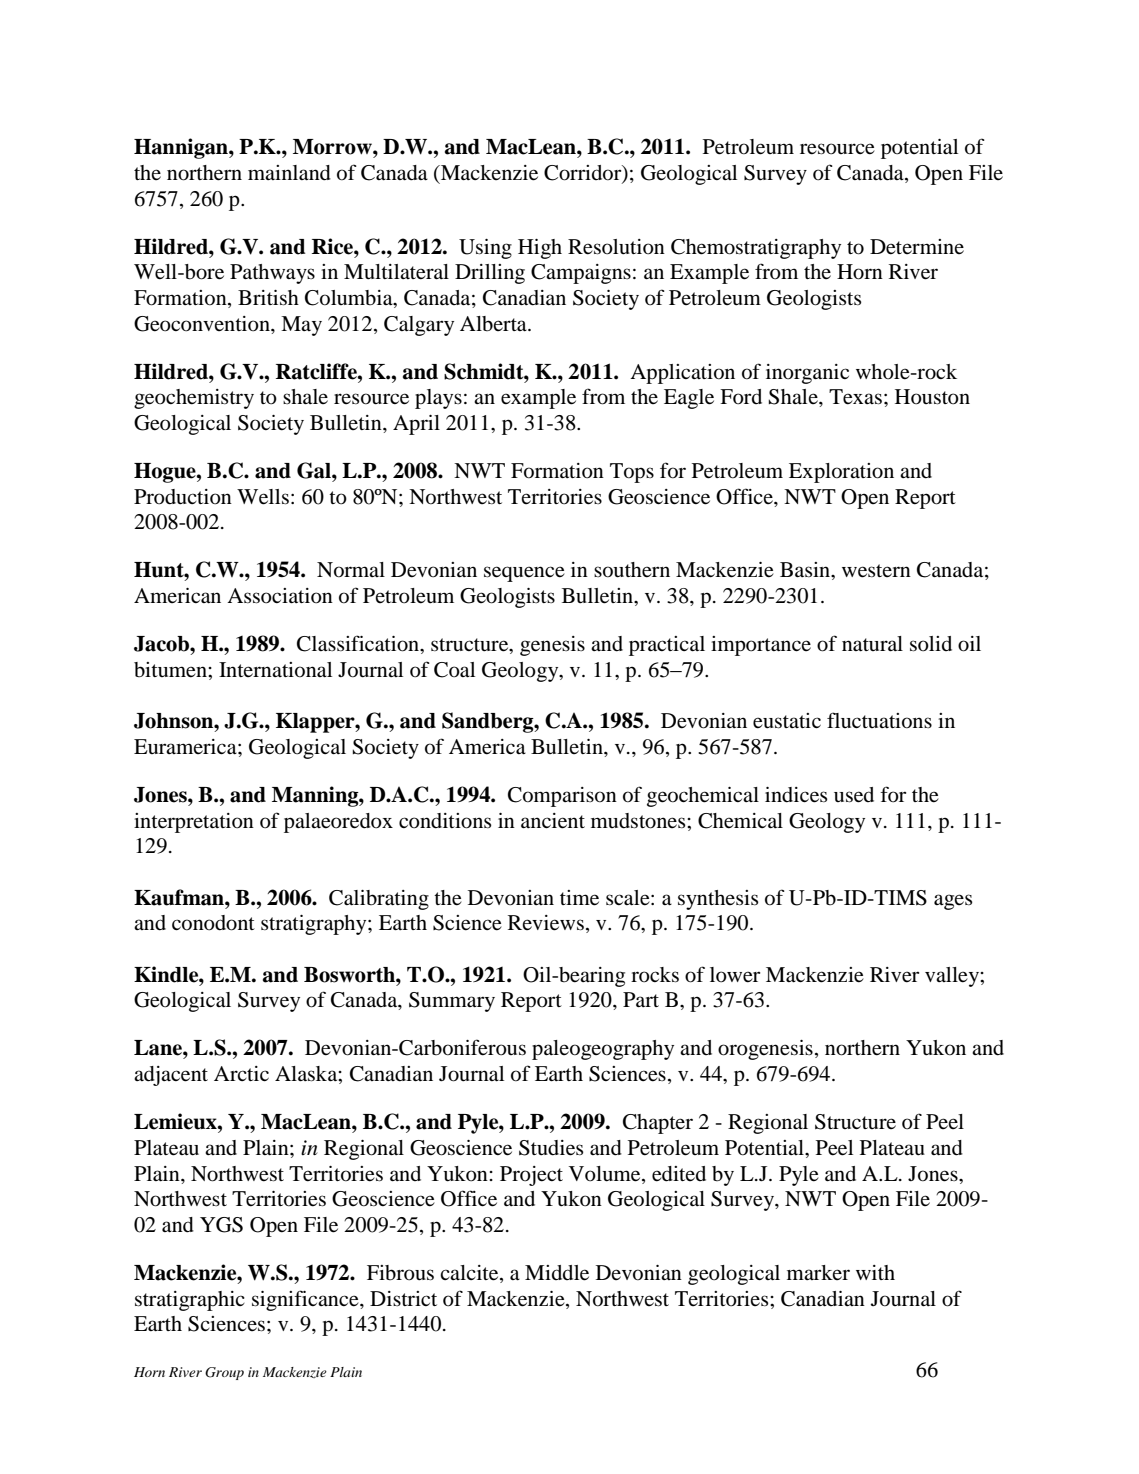 The image size is (1139, 1474). What do you see at coordinates (735, 975) in the screenshot?
I see `lower` at bounding box center [735, 975].
